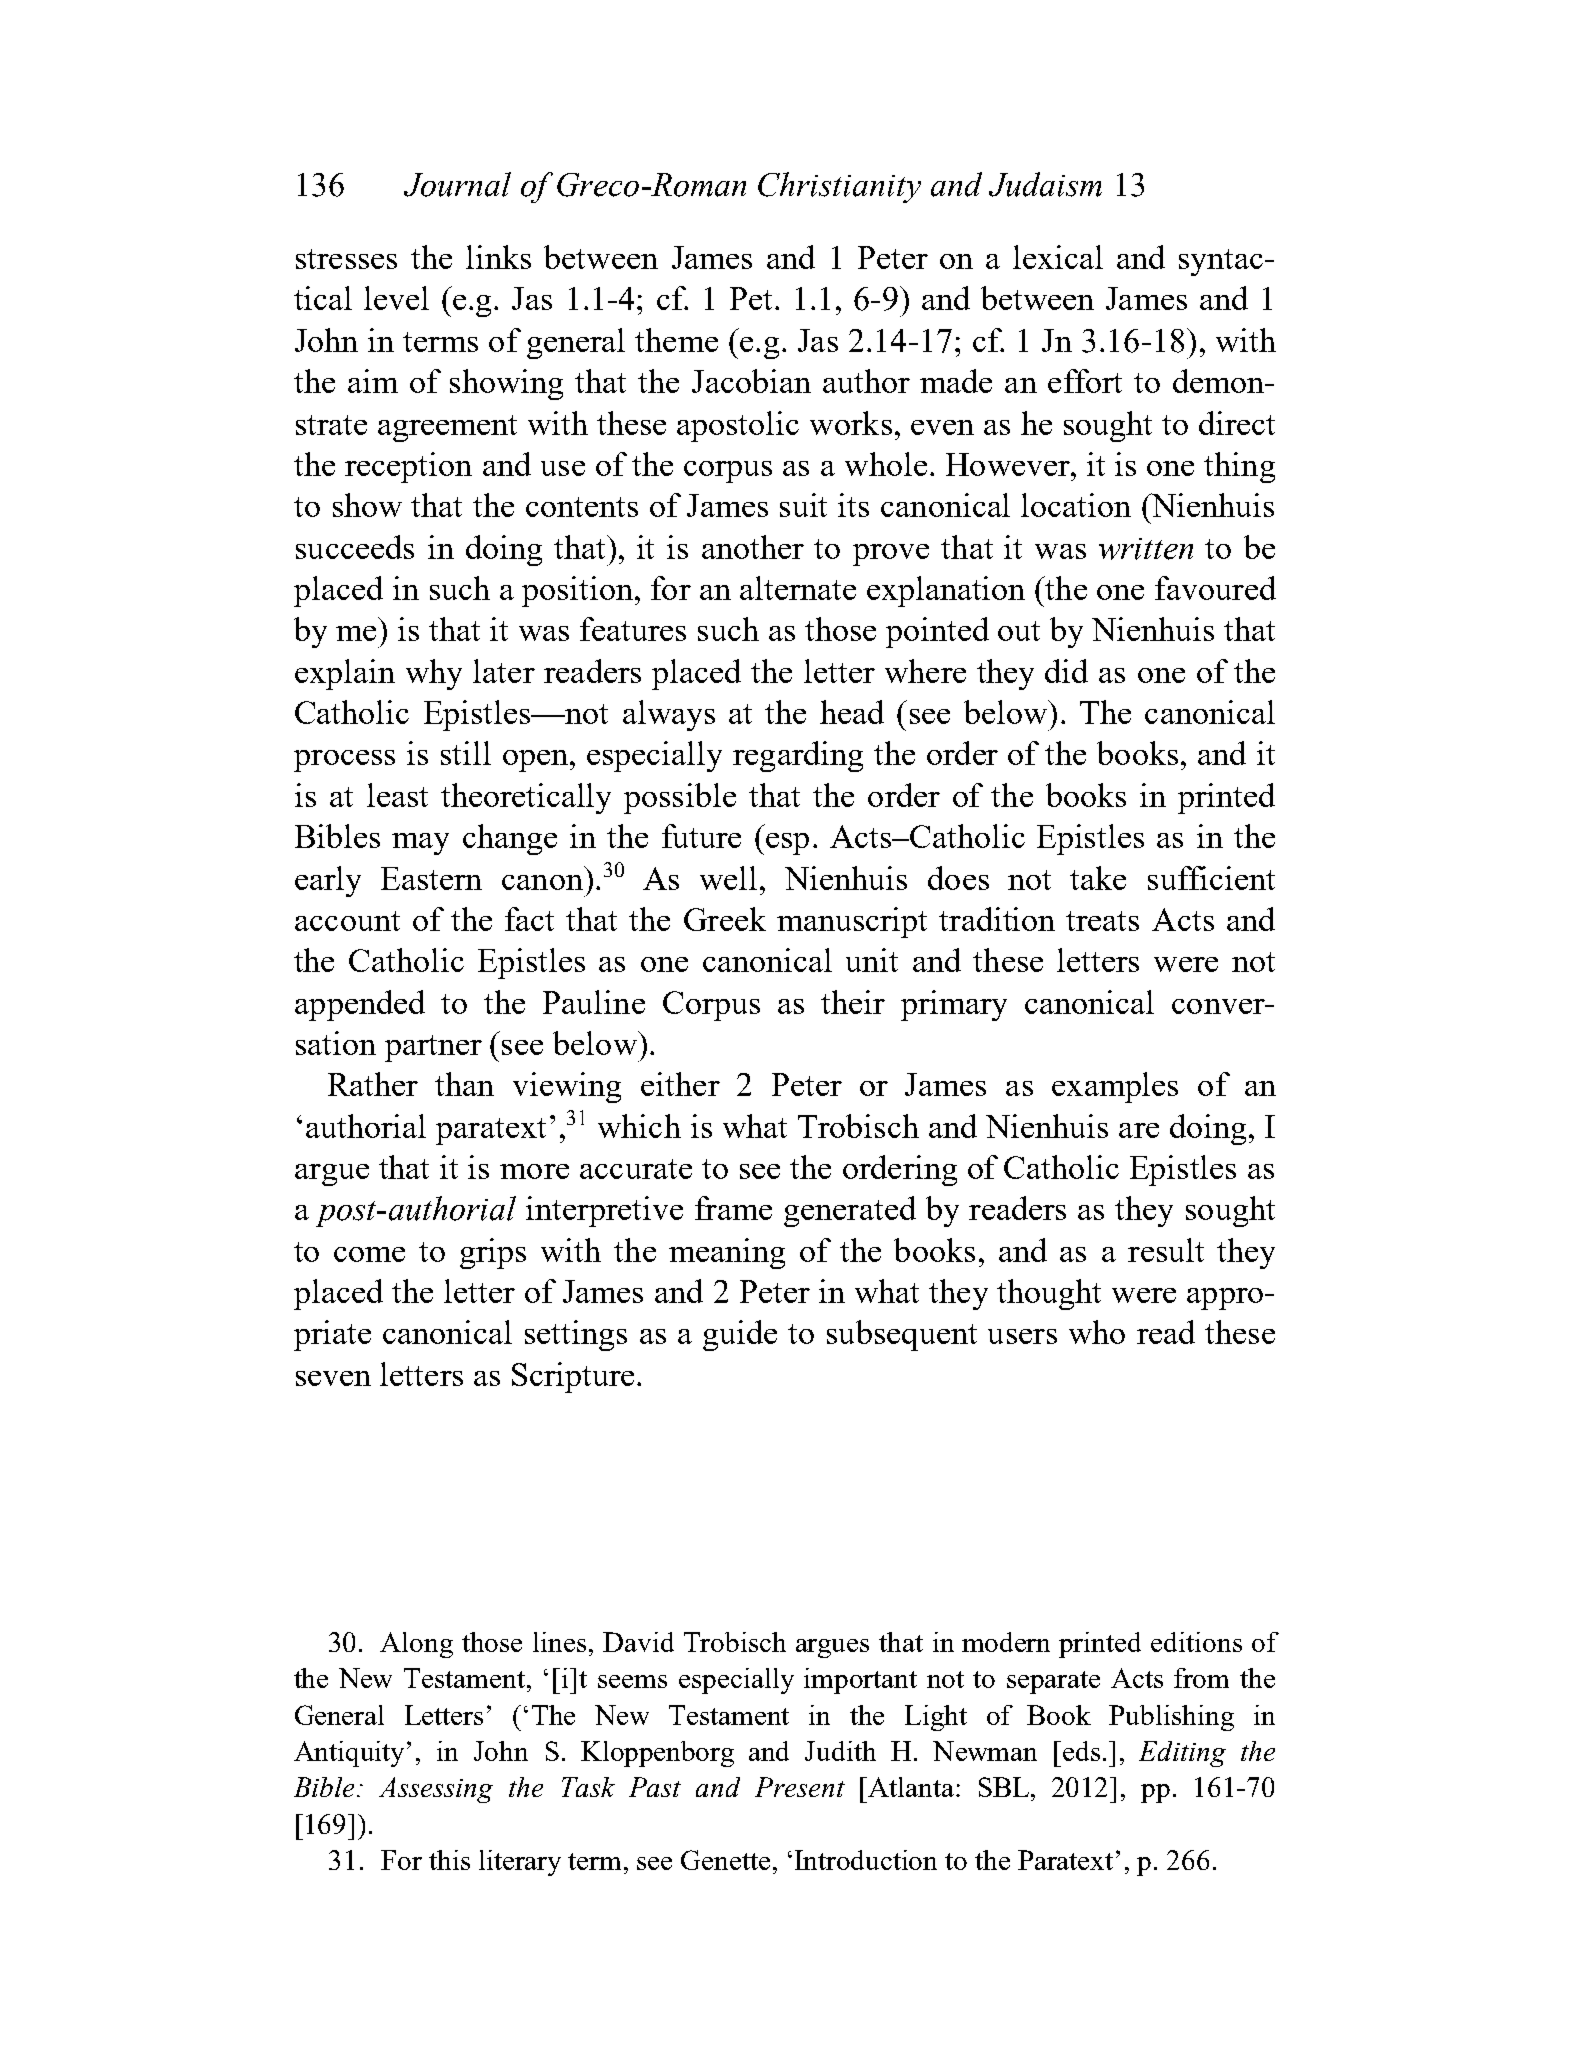  What do you see at coordinates (728, 878) in the screenshot?
I see `well` at bounding box center [728, 878].
